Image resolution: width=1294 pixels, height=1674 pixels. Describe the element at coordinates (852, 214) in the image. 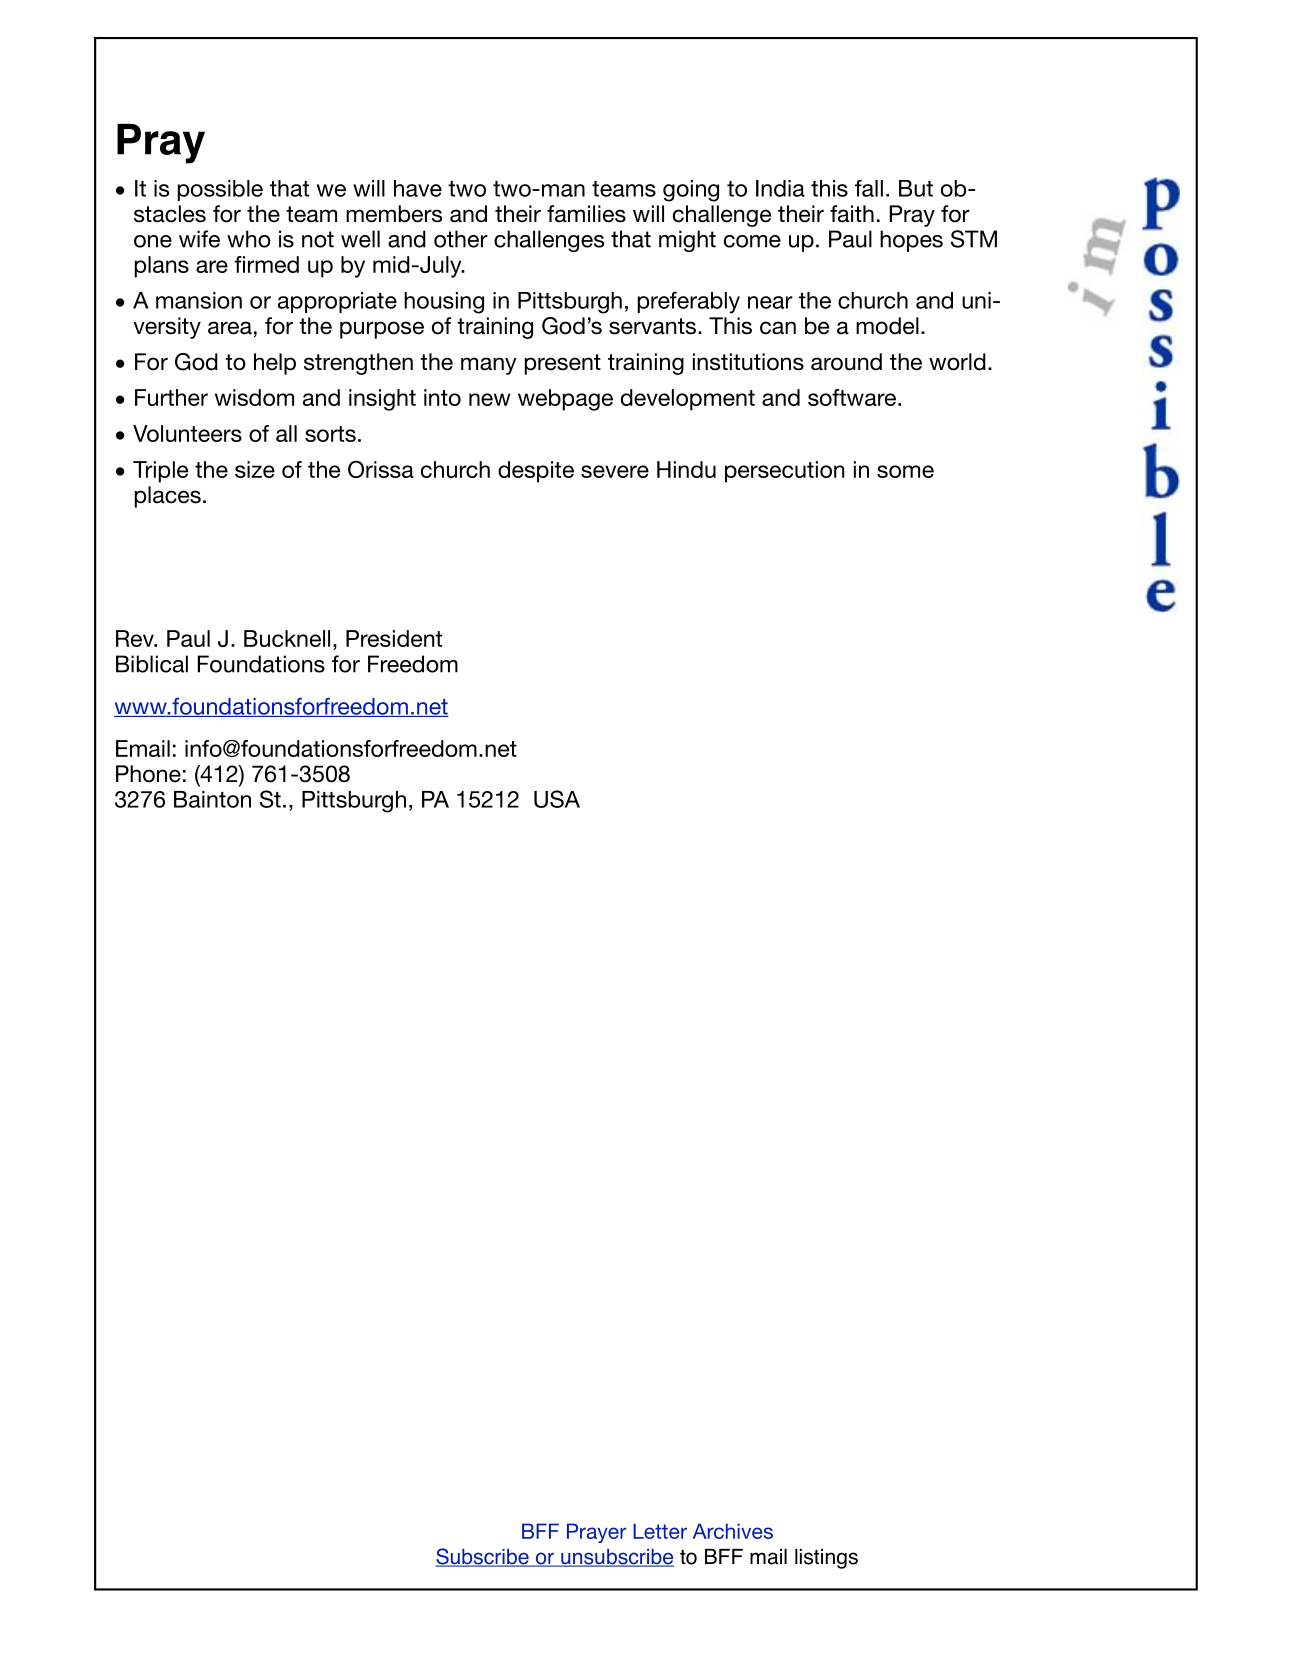

I see `faith` at that location.
